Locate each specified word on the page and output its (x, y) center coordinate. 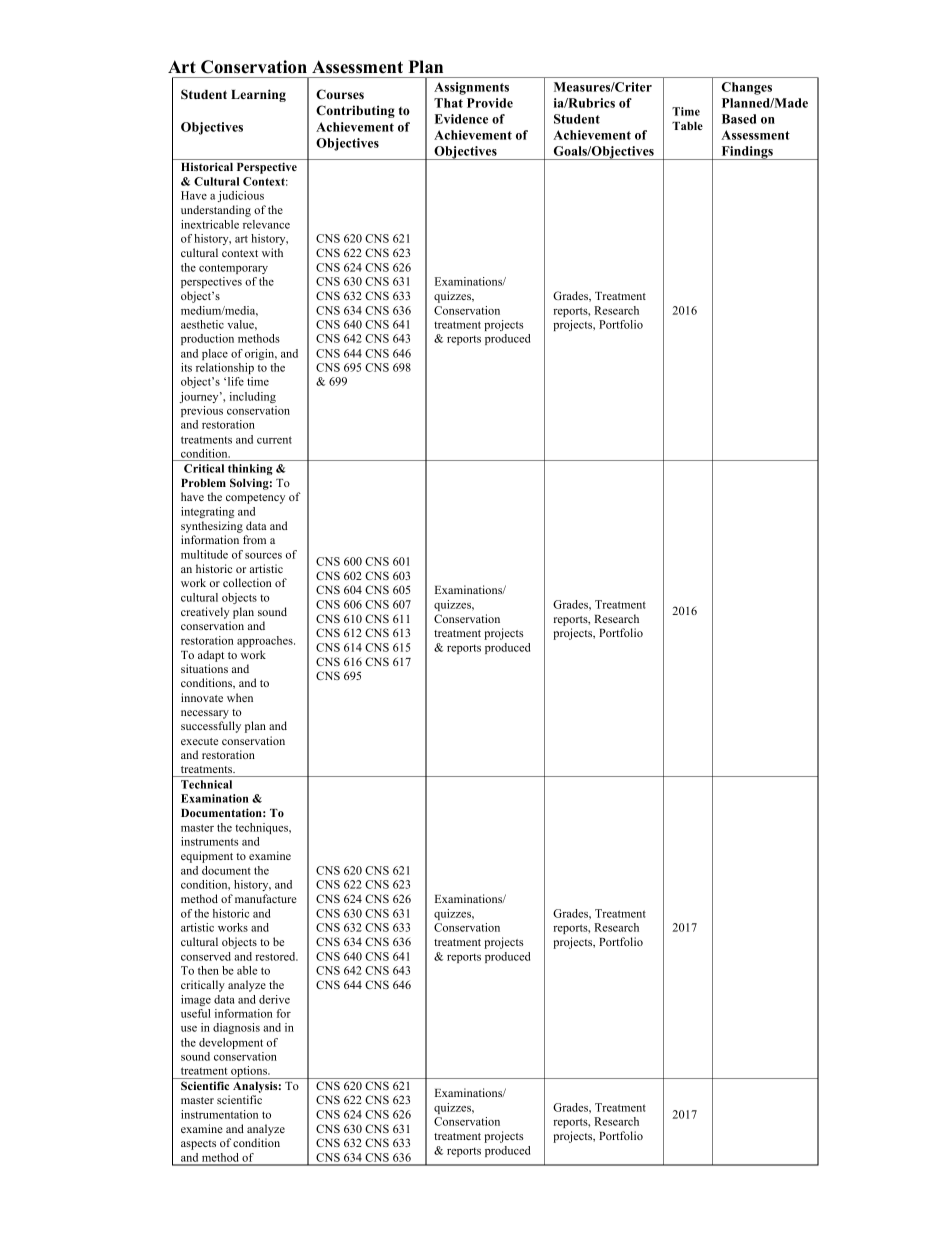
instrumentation (219, 1114)
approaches (266, 641)
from (254, 539)
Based (739, 119)
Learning (258, 95)
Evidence (461, 119)
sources (263, 556)
